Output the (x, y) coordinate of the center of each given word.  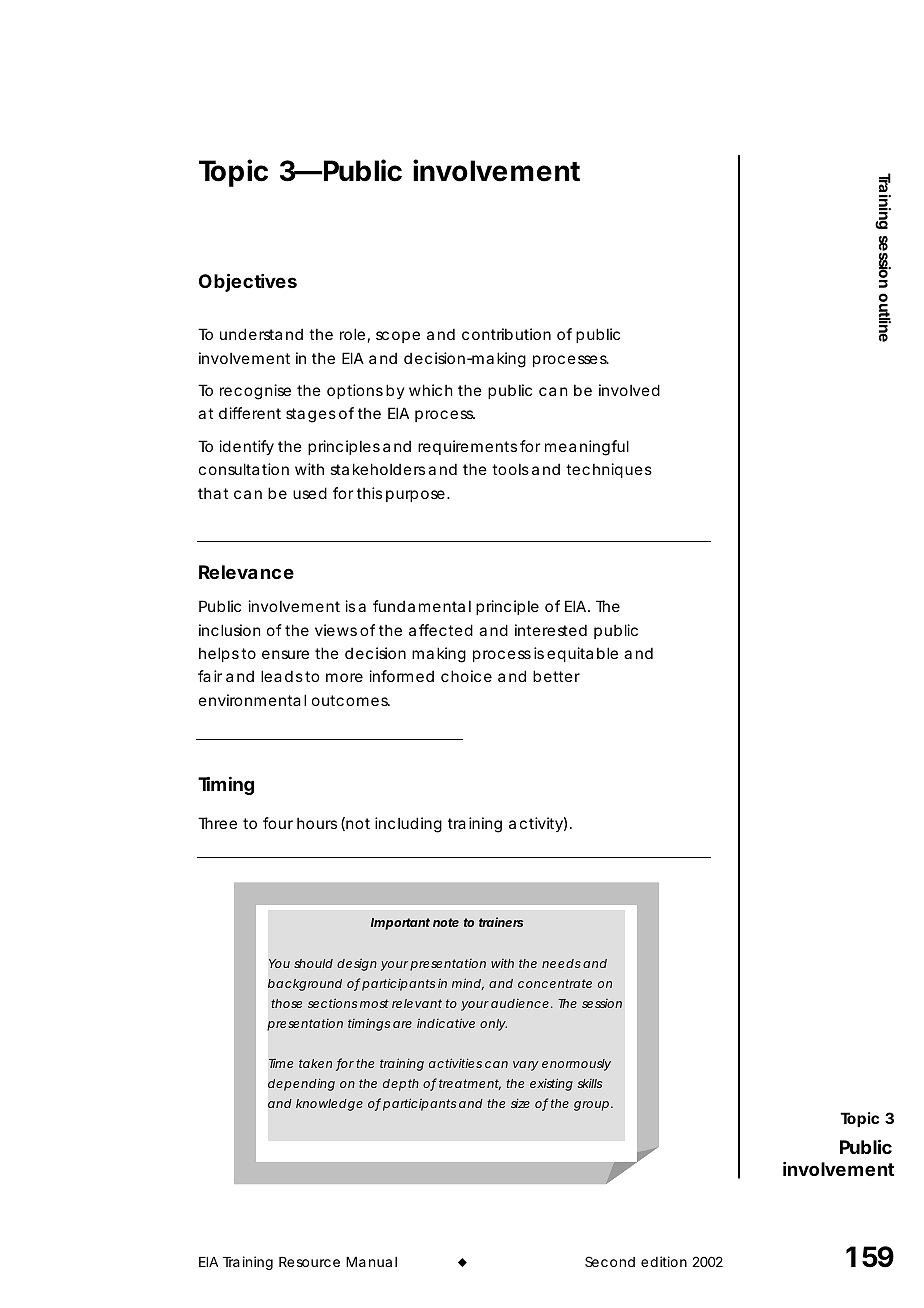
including (408, 825)
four (278, 823)
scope (398, 337)
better (556, 676)
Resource (309, 1262)
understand (261, 334)
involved (629, 390)
